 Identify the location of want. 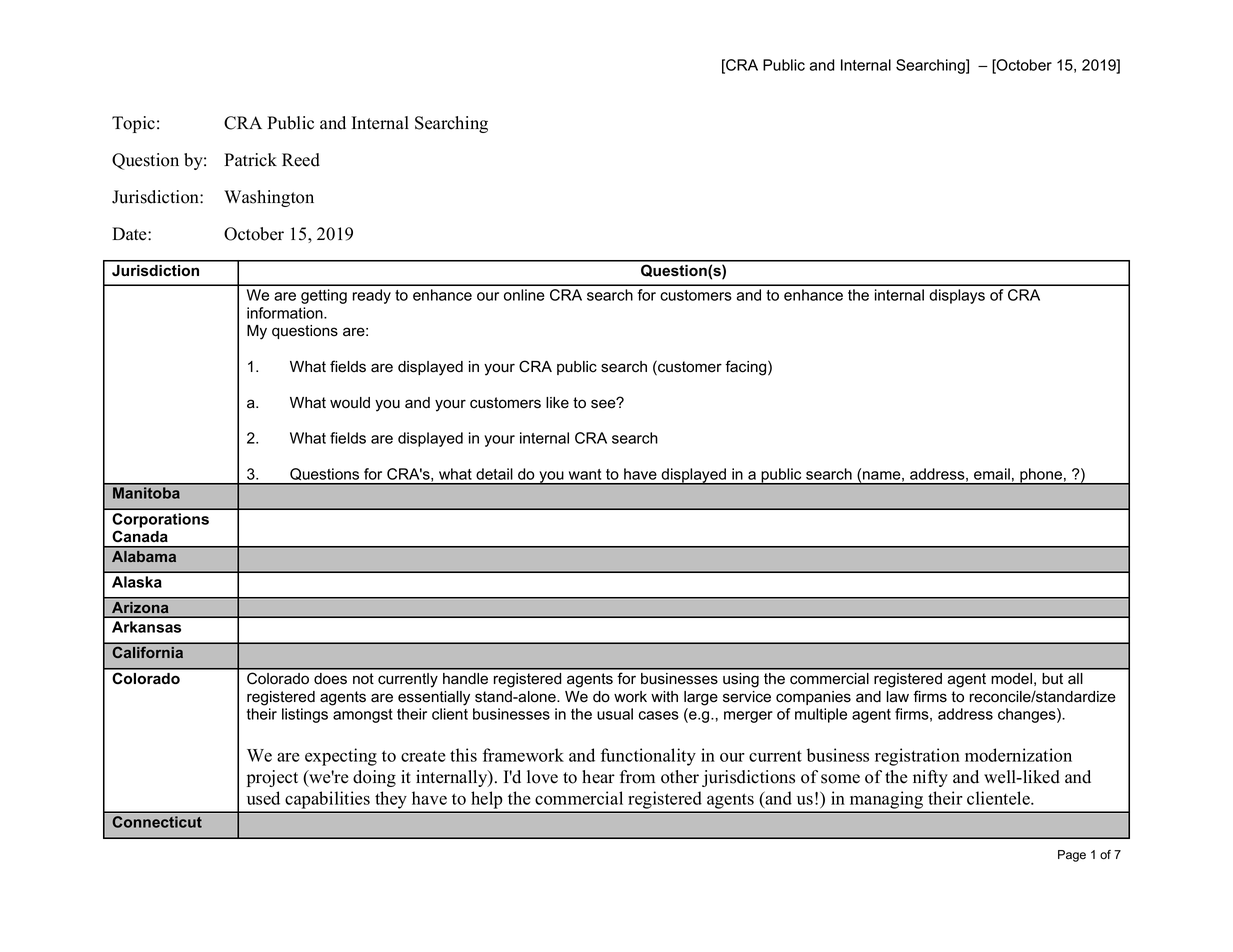
(585, 474).
